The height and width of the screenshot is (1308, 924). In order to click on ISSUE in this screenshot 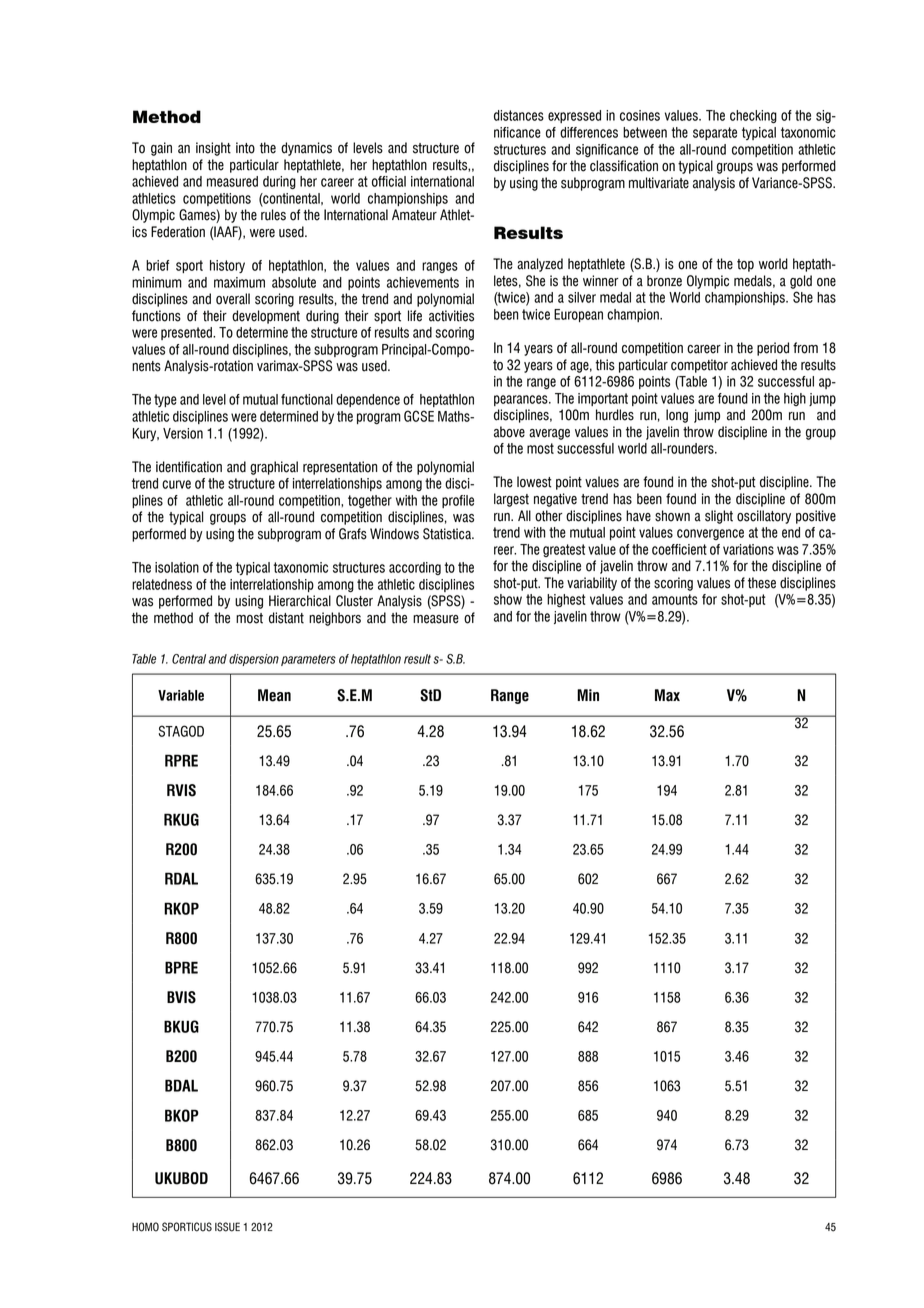, I will do `click(227, 1227)`.
